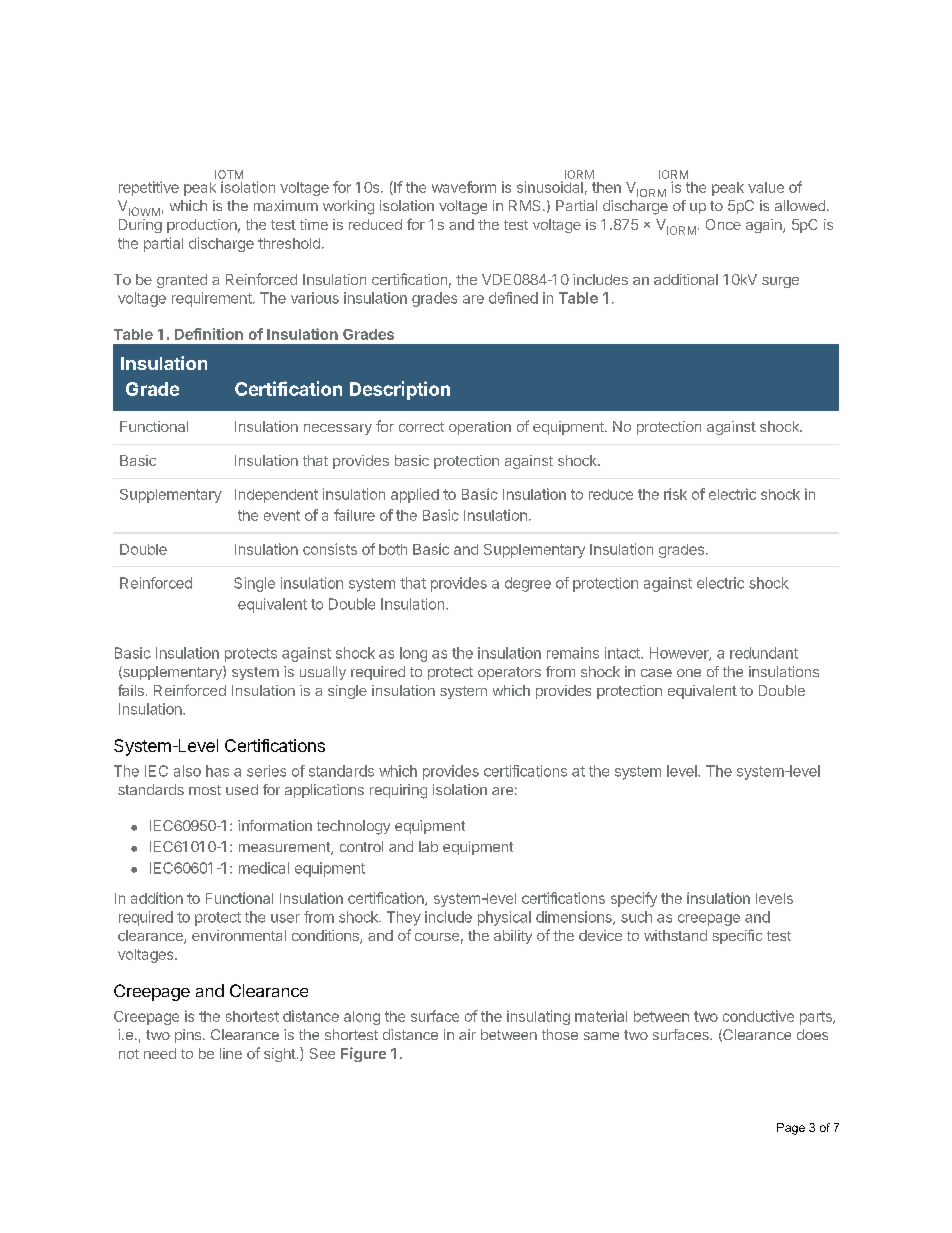 Image resolution: width=952 pixels, height=1233 pixels. I want to click on waveform, so click(464, 187).
